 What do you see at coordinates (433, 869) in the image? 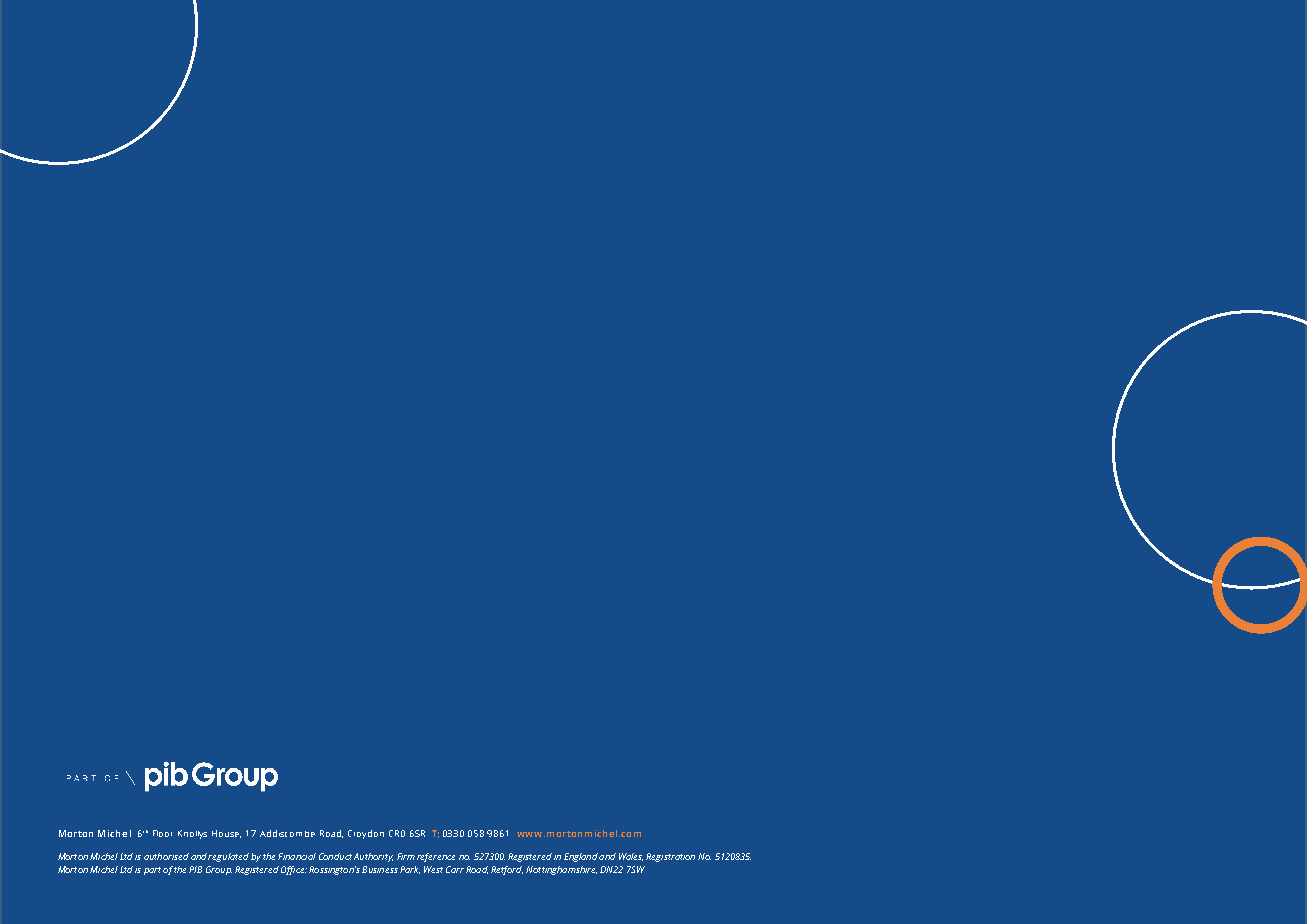
I see `West` at bounding box center [433, 869].
